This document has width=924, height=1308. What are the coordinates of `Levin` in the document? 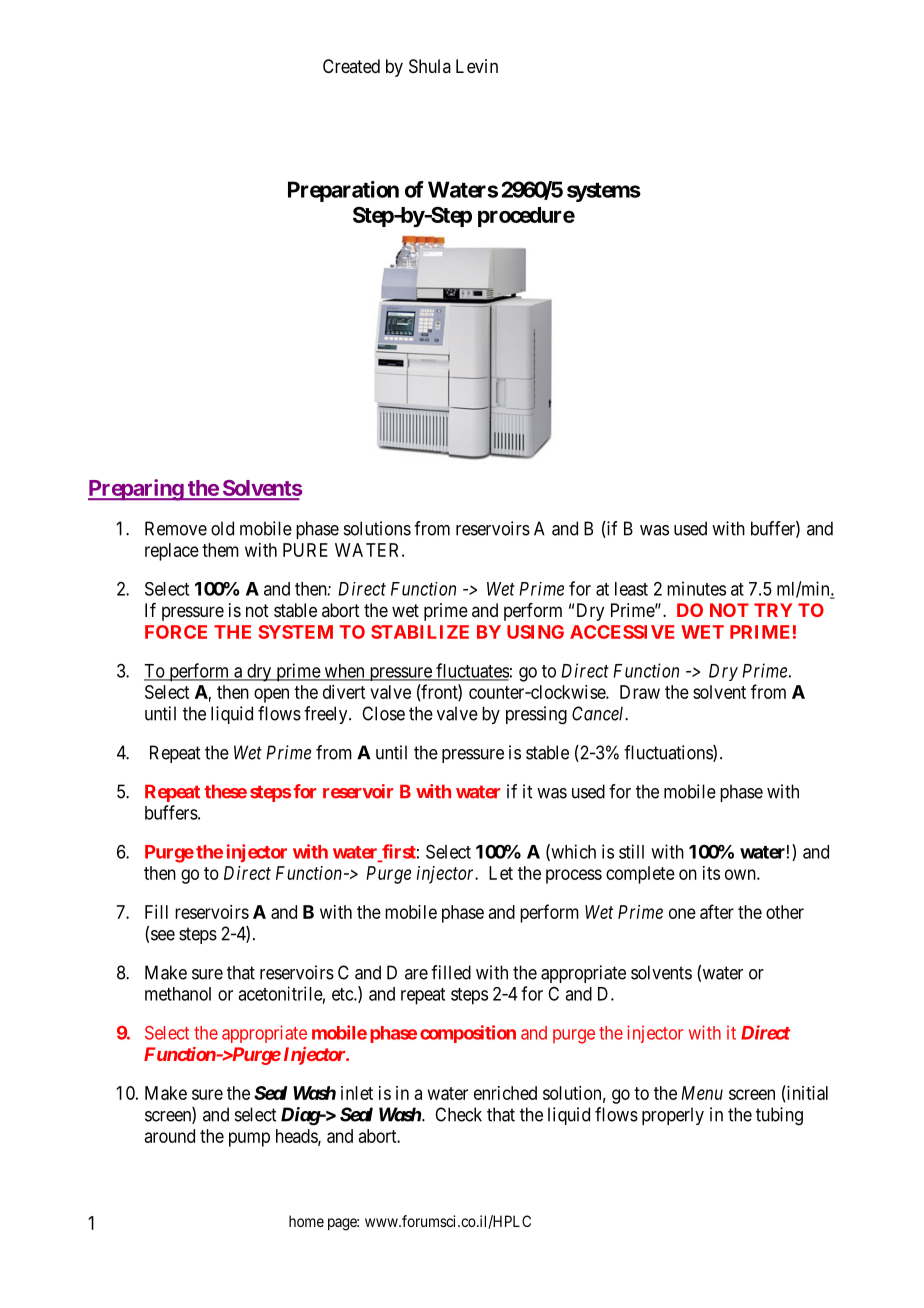 It's located at (477, 66).
